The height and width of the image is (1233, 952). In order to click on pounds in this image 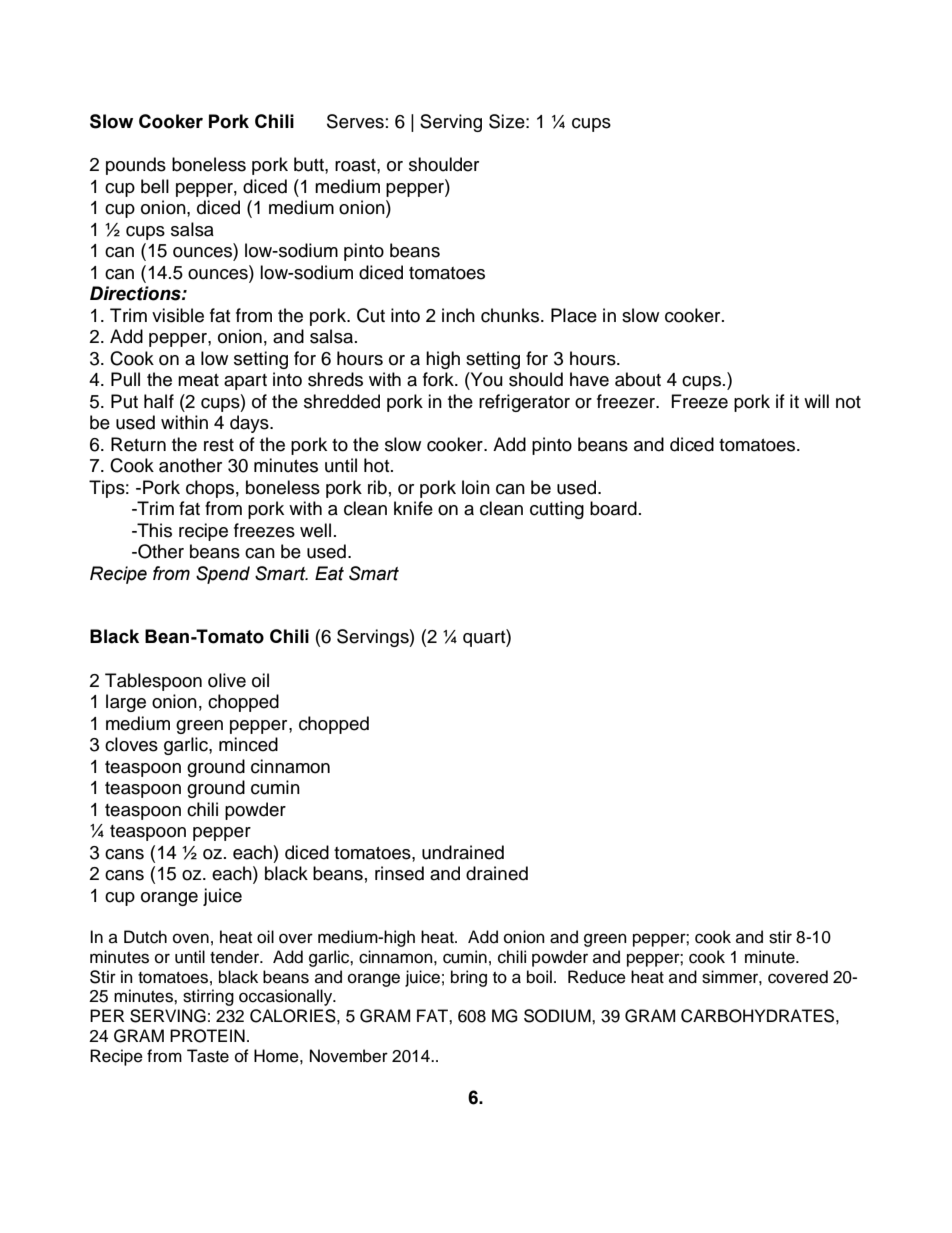, I will do `click(136, 166)`.
